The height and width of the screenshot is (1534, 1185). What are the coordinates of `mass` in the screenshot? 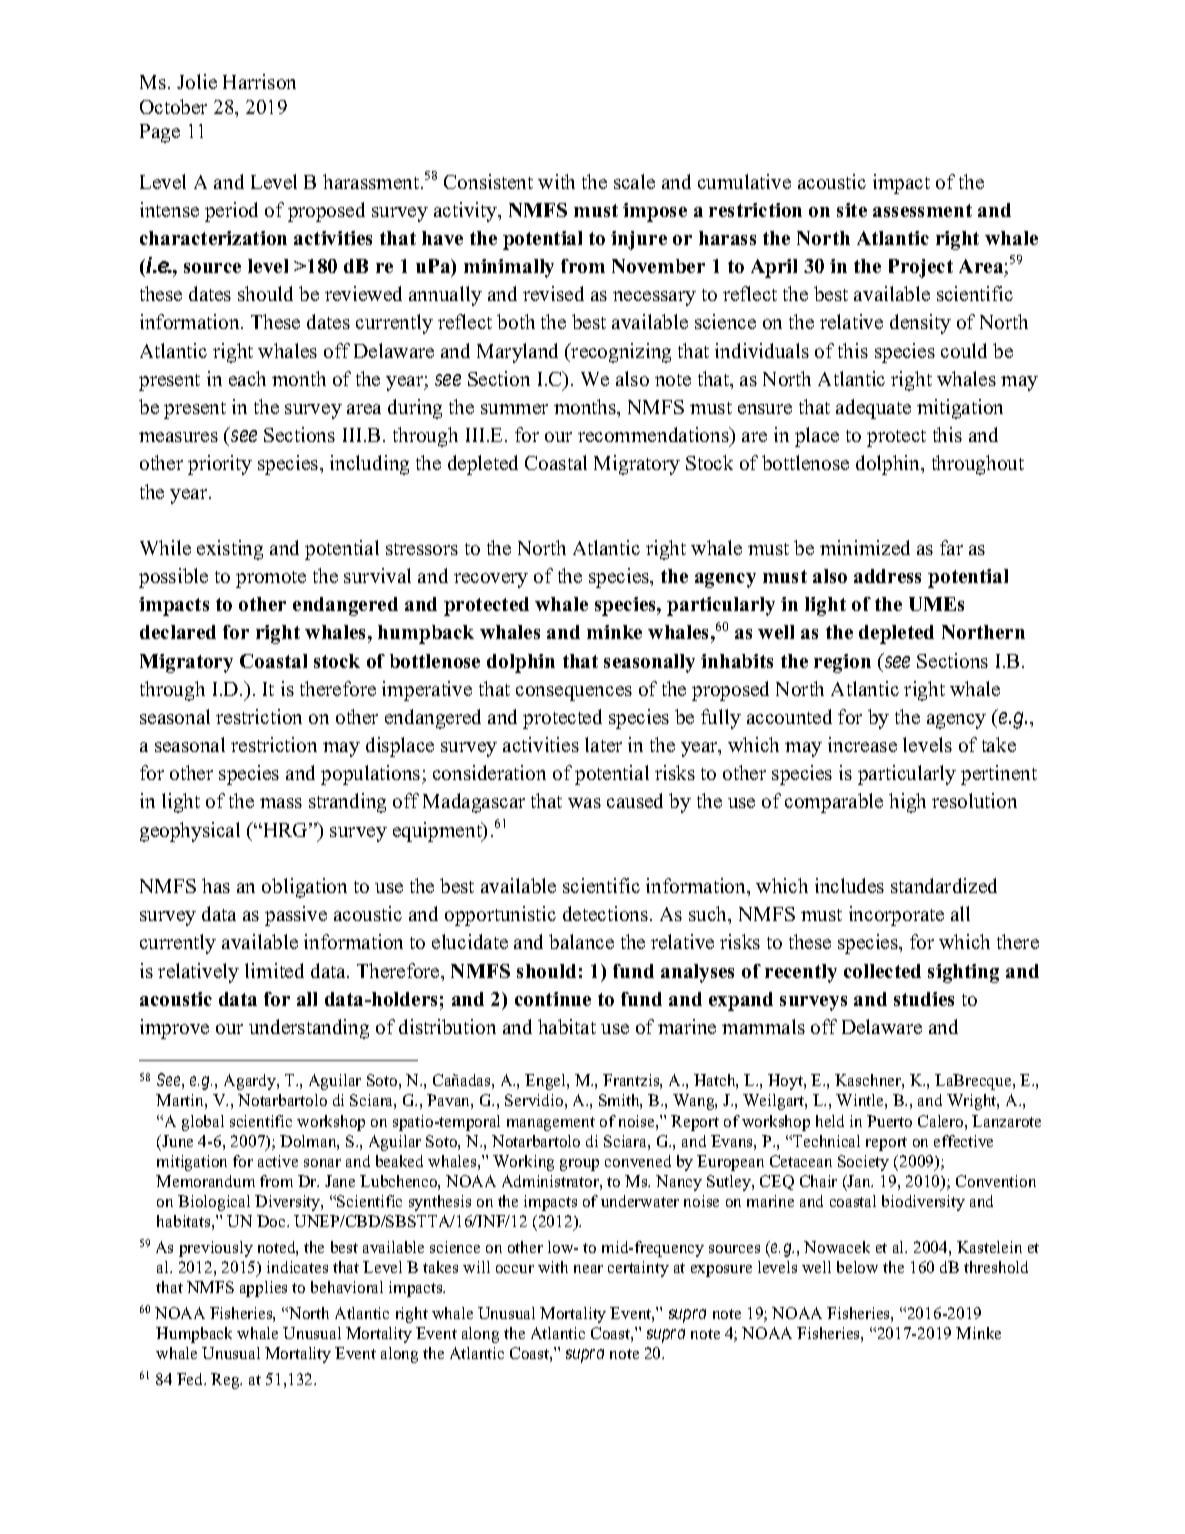 It's located at (281, 803).
